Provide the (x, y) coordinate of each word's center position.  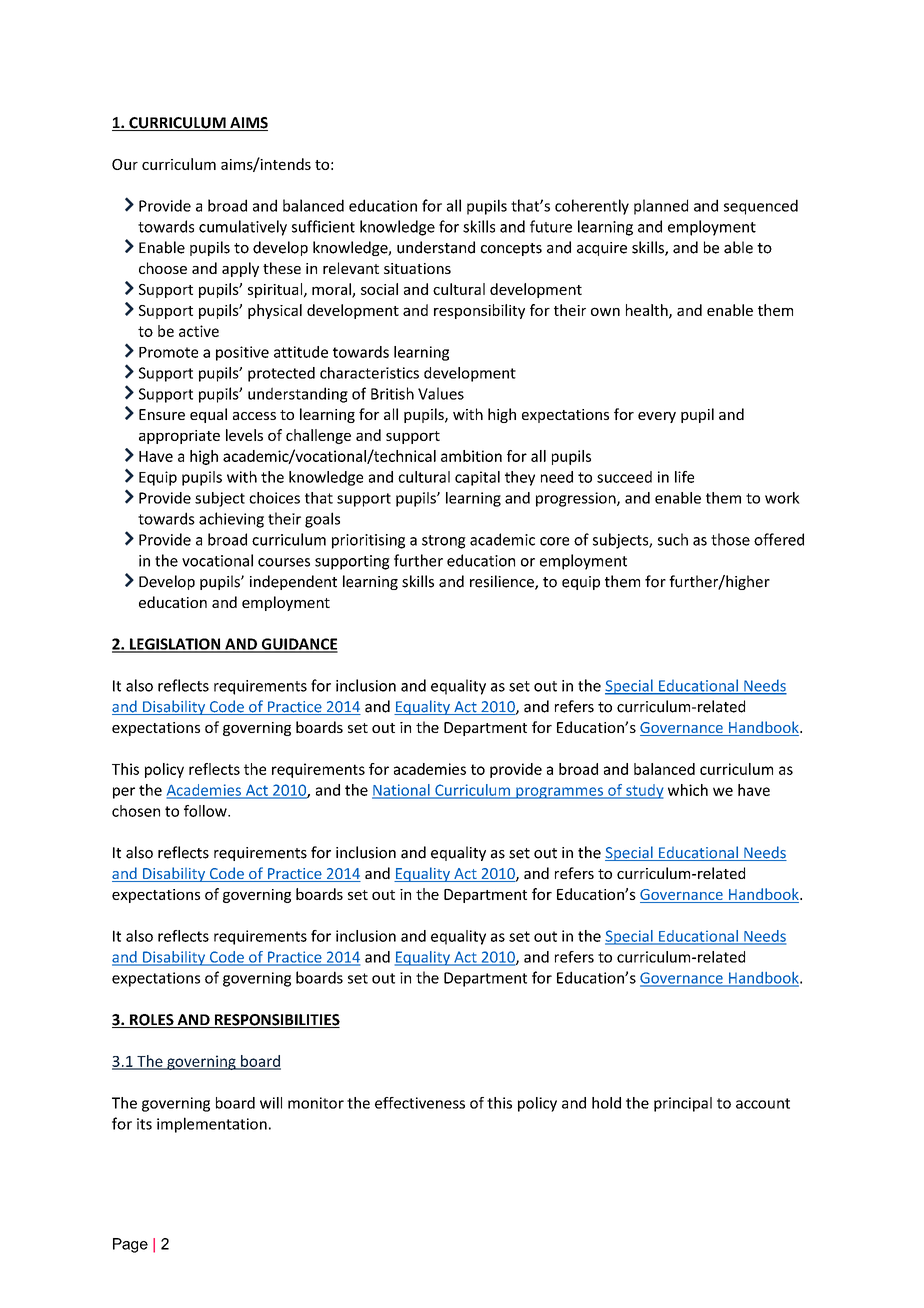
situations (417, 268)
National (402, 791)
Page (130, 1245)
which (688, 790)
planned (661, 207)
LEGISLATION (175, 645)
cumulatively (243, 228)
